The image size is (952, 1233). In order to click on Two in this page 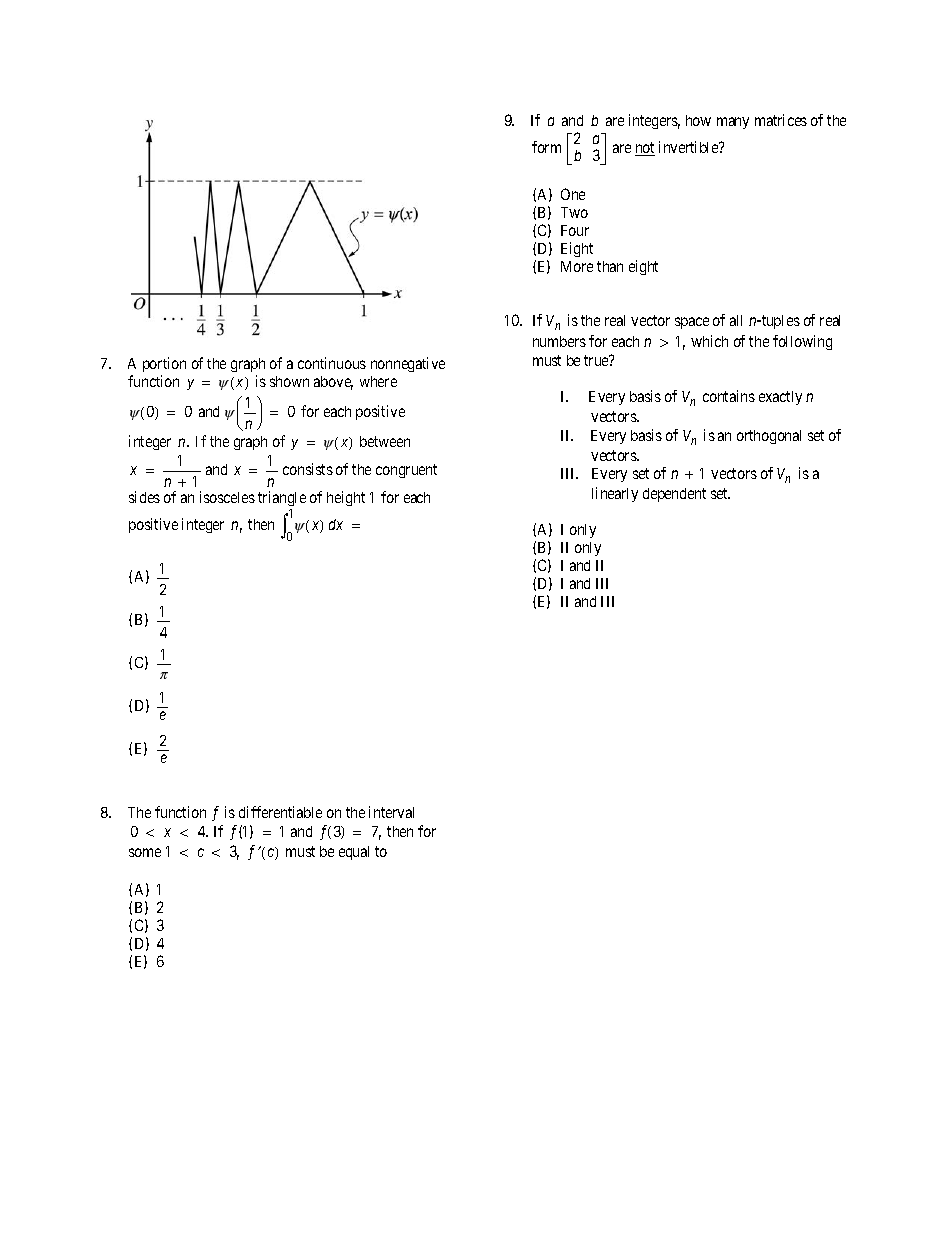, I will do `click(574, 212)`.
